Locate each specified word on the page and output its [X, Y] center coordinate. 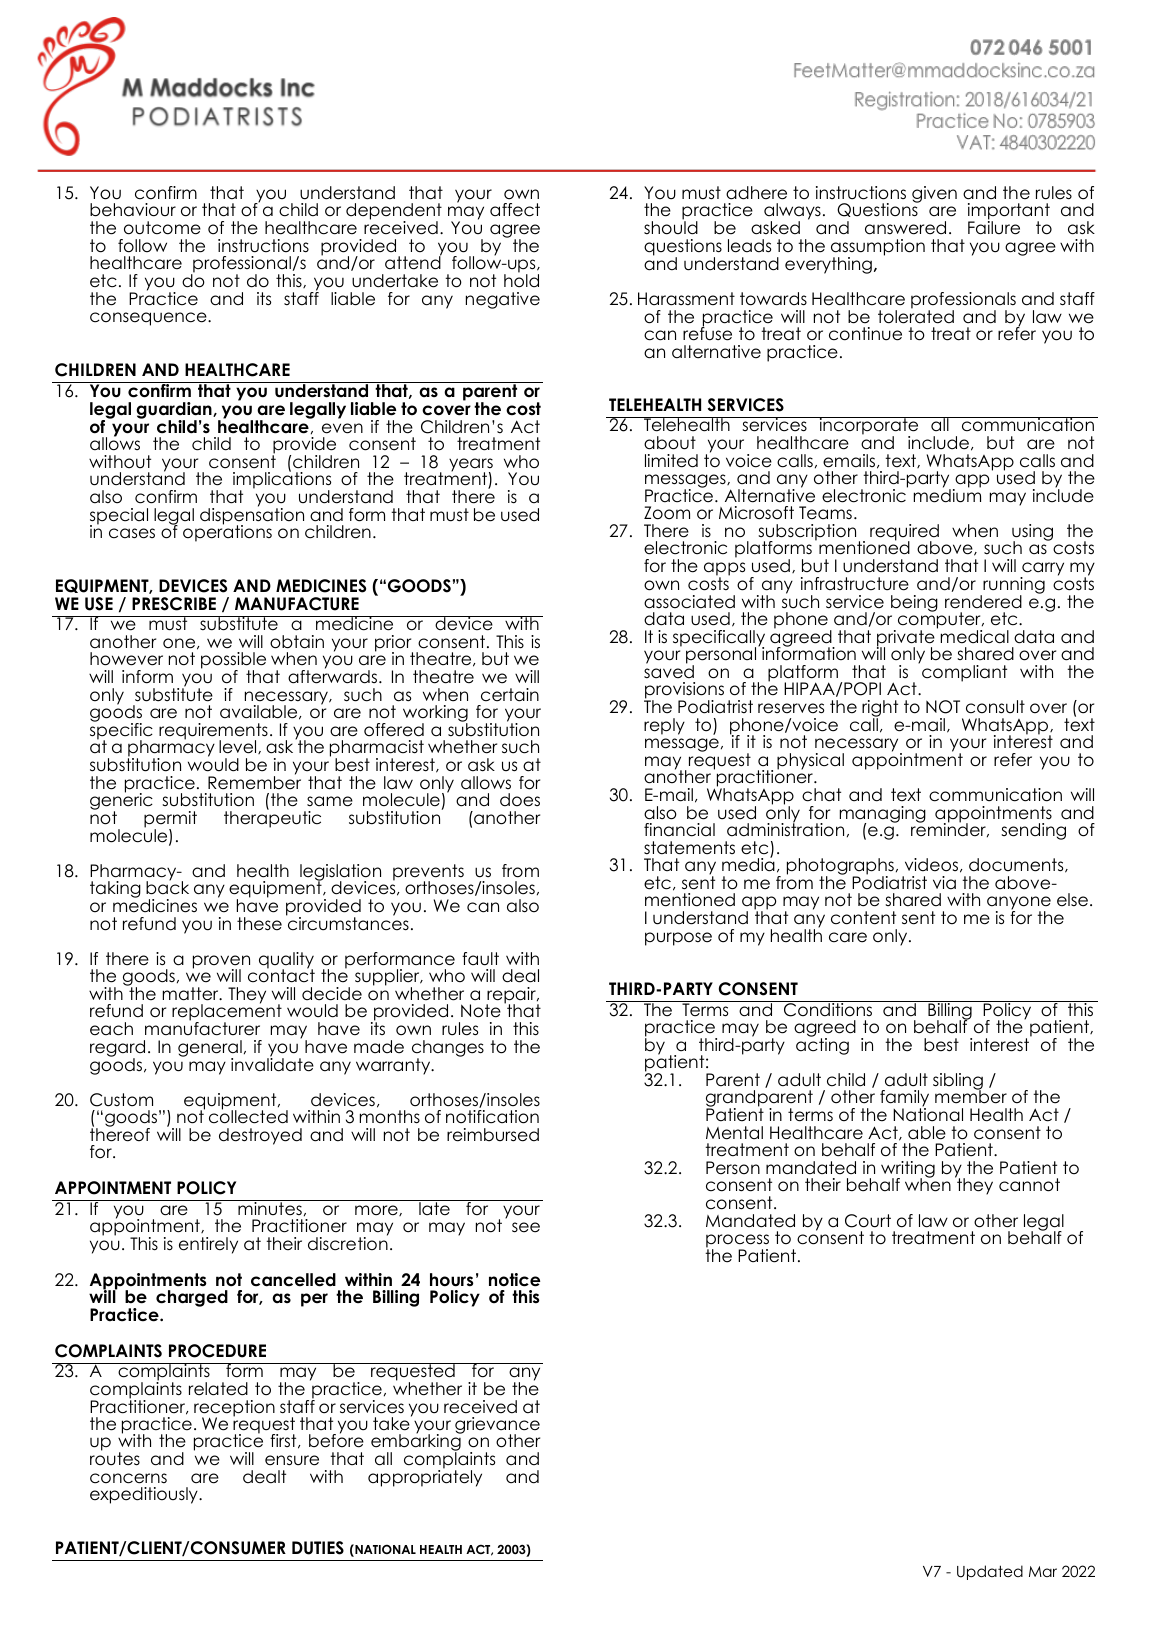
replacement [227, 1013]
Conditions [828, 1009]
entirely [208, 1245]
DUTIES [318, 1548]
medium [947, 495]
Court [868, 1221]
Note [481, 1011]
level [239, 747]
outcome [162, 228]
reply [664, 726]
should [671, 227]
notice [514, 1280]
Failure [994, 227]
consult [995, 707]
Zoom [667, 513]
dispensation [252, 516]
